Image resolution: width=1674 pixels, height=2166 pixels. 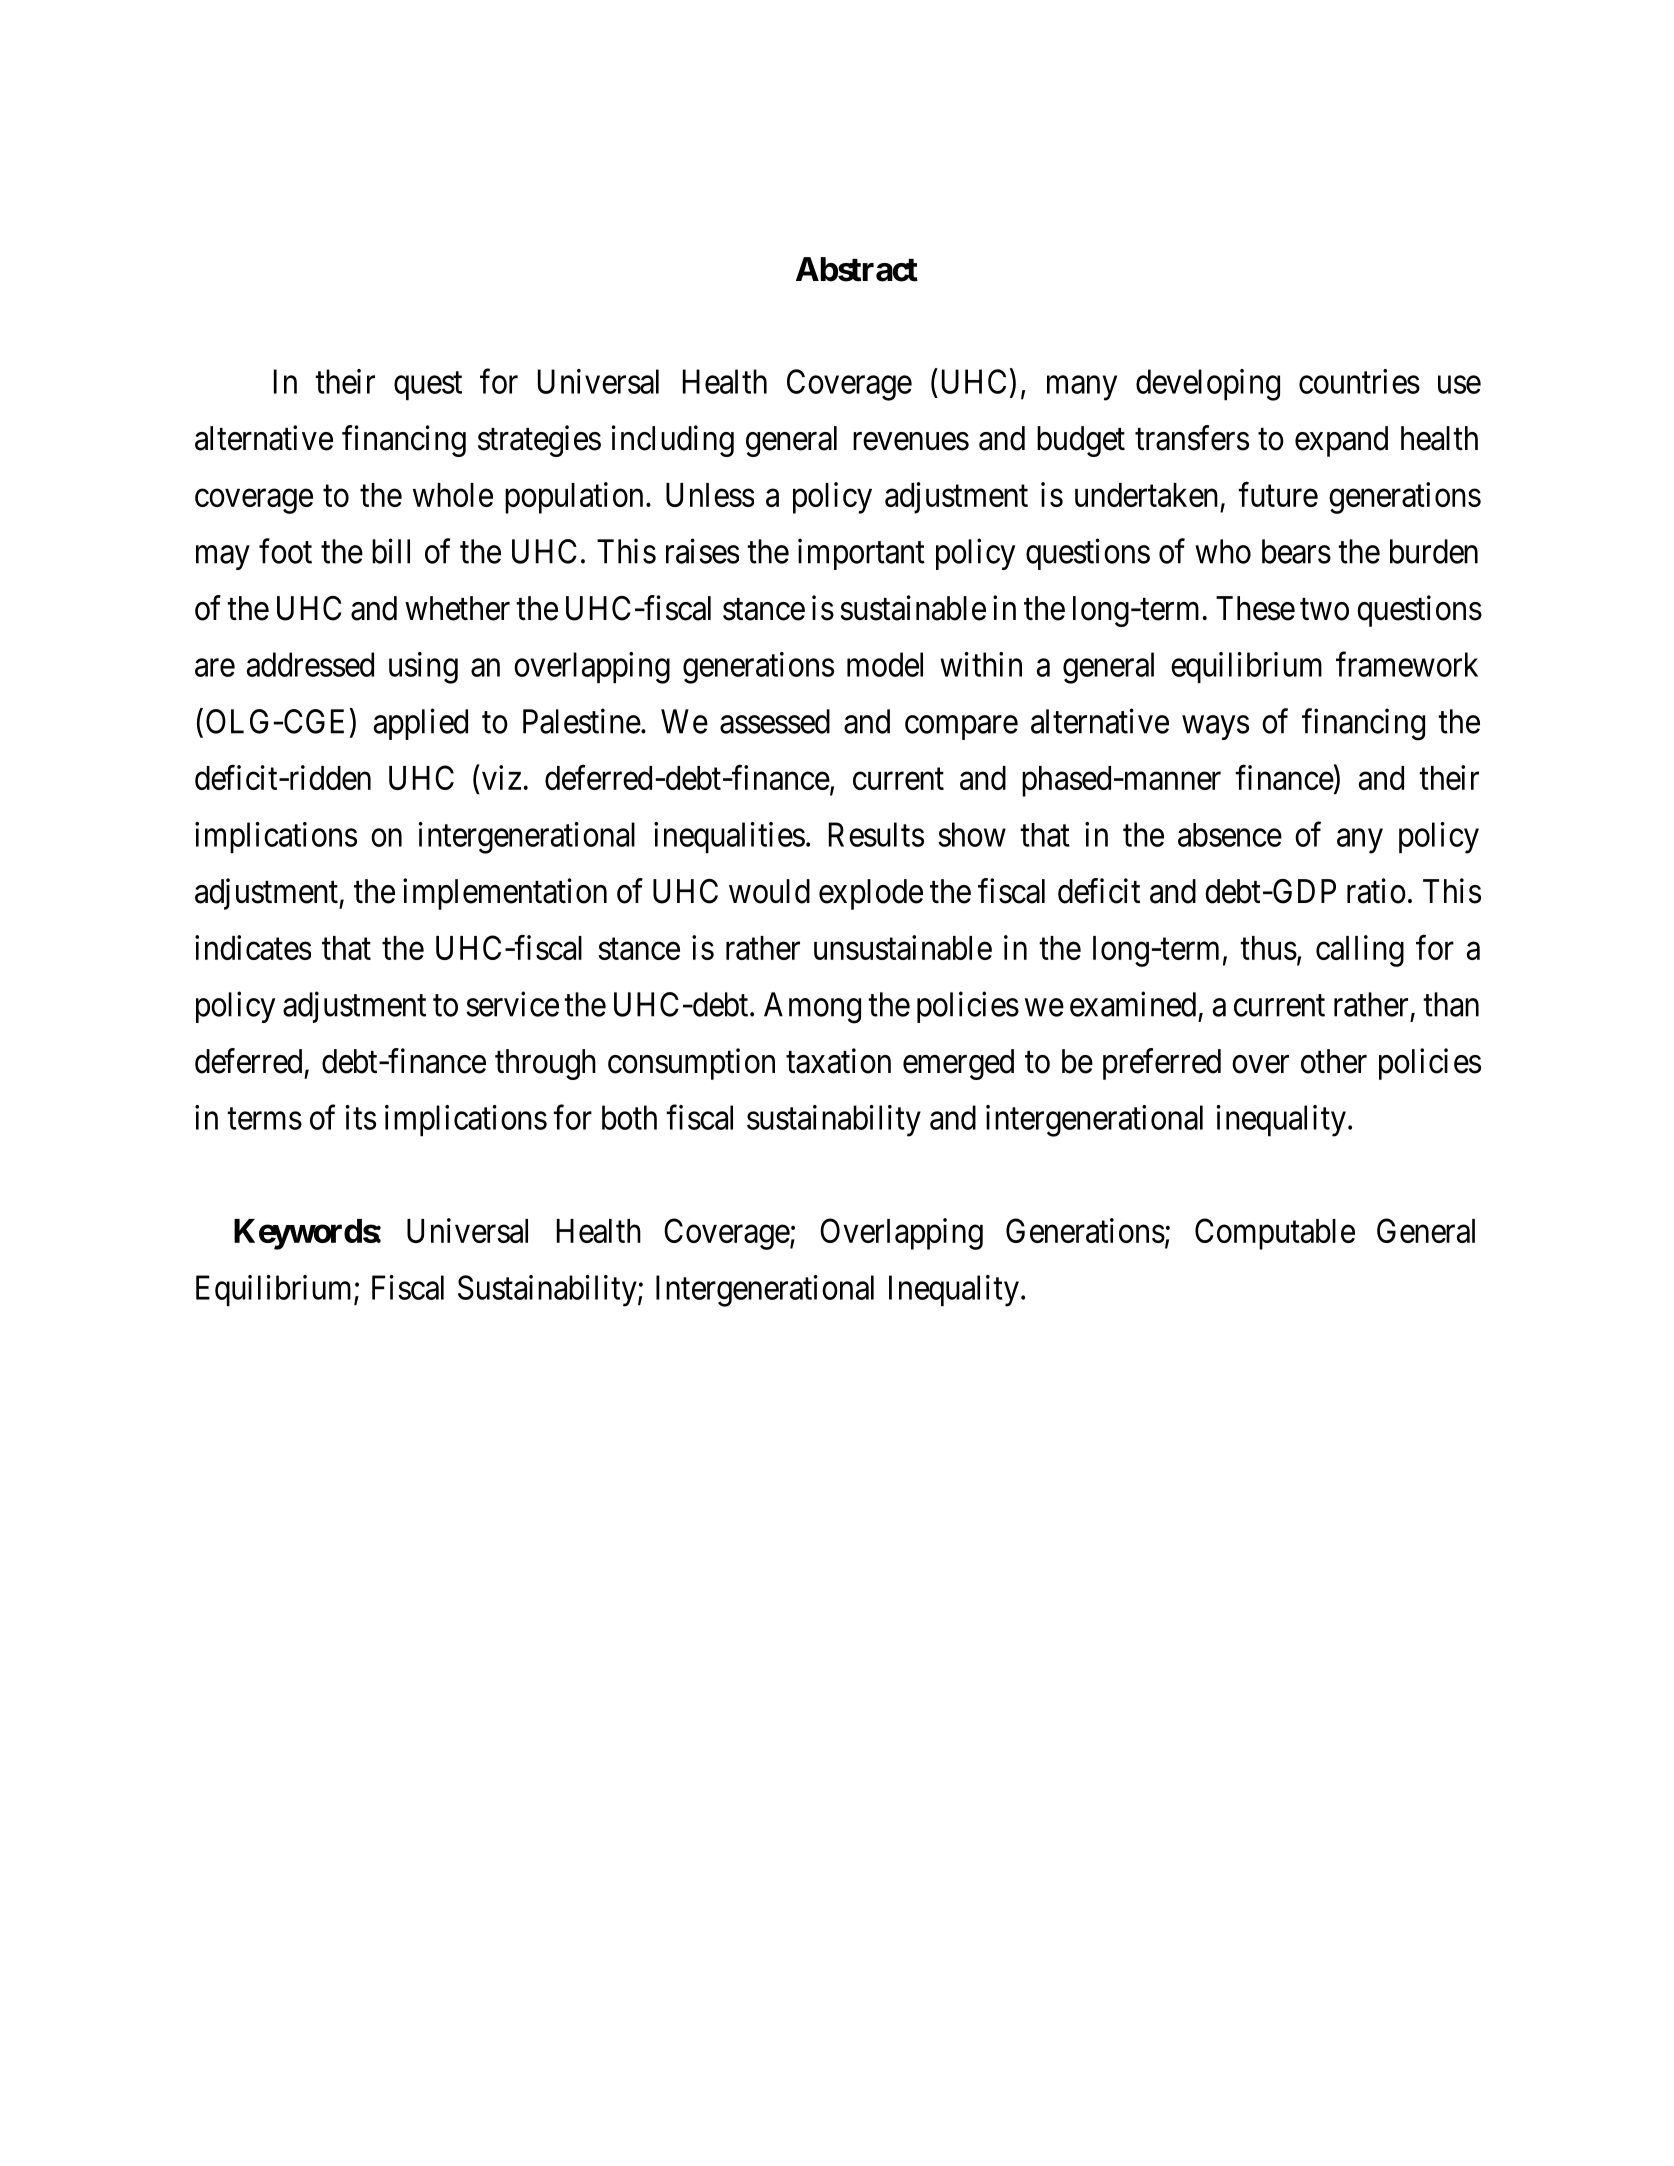 I want to click on developing, so click(x=1208, y=385).
